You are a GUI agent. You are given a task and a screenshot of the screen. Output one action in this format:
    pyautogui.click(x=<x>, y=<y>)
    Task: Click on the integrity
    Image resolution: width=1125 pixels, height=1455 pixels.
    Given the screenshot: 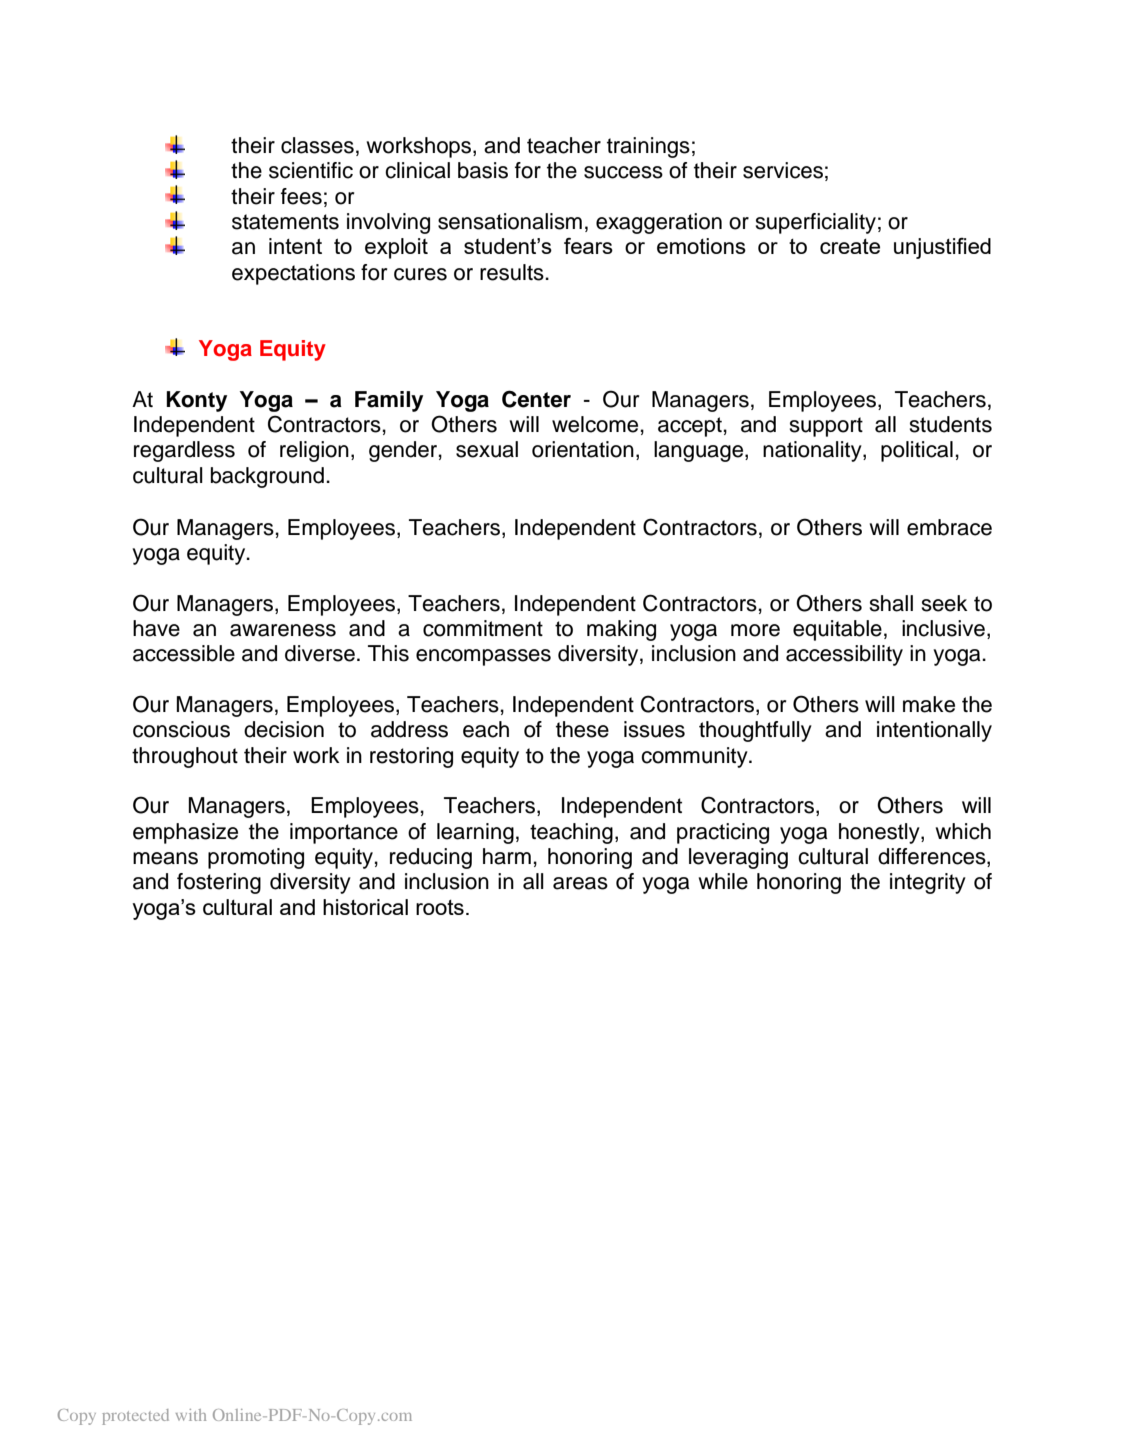 What is the action you would take?
    pyautogui.click(x=928, y=883)
